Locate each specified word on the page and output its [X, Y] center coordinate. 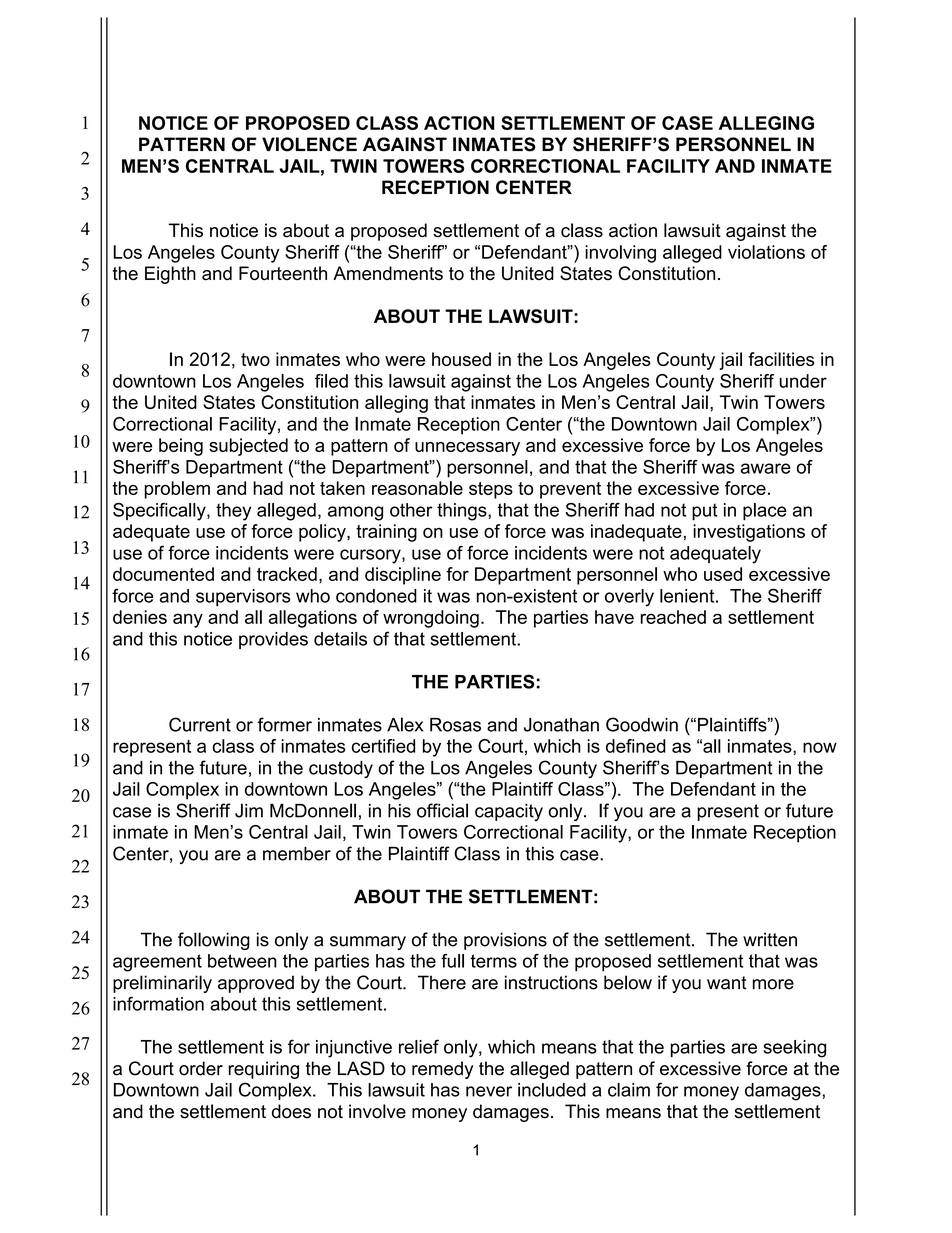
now [820, 747]
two [255, 359]
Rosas [455, 725]
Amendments [388, 273]
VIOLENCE [309, 144]
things [463, 512]
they [233, 512]
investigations [749, 533]
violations [766, 252]
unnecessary [467, 449]
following [214, 941]
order [201, 1068]
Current [200, 724]
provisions [505, 941]
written [770, 939]
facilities [781, 359]
